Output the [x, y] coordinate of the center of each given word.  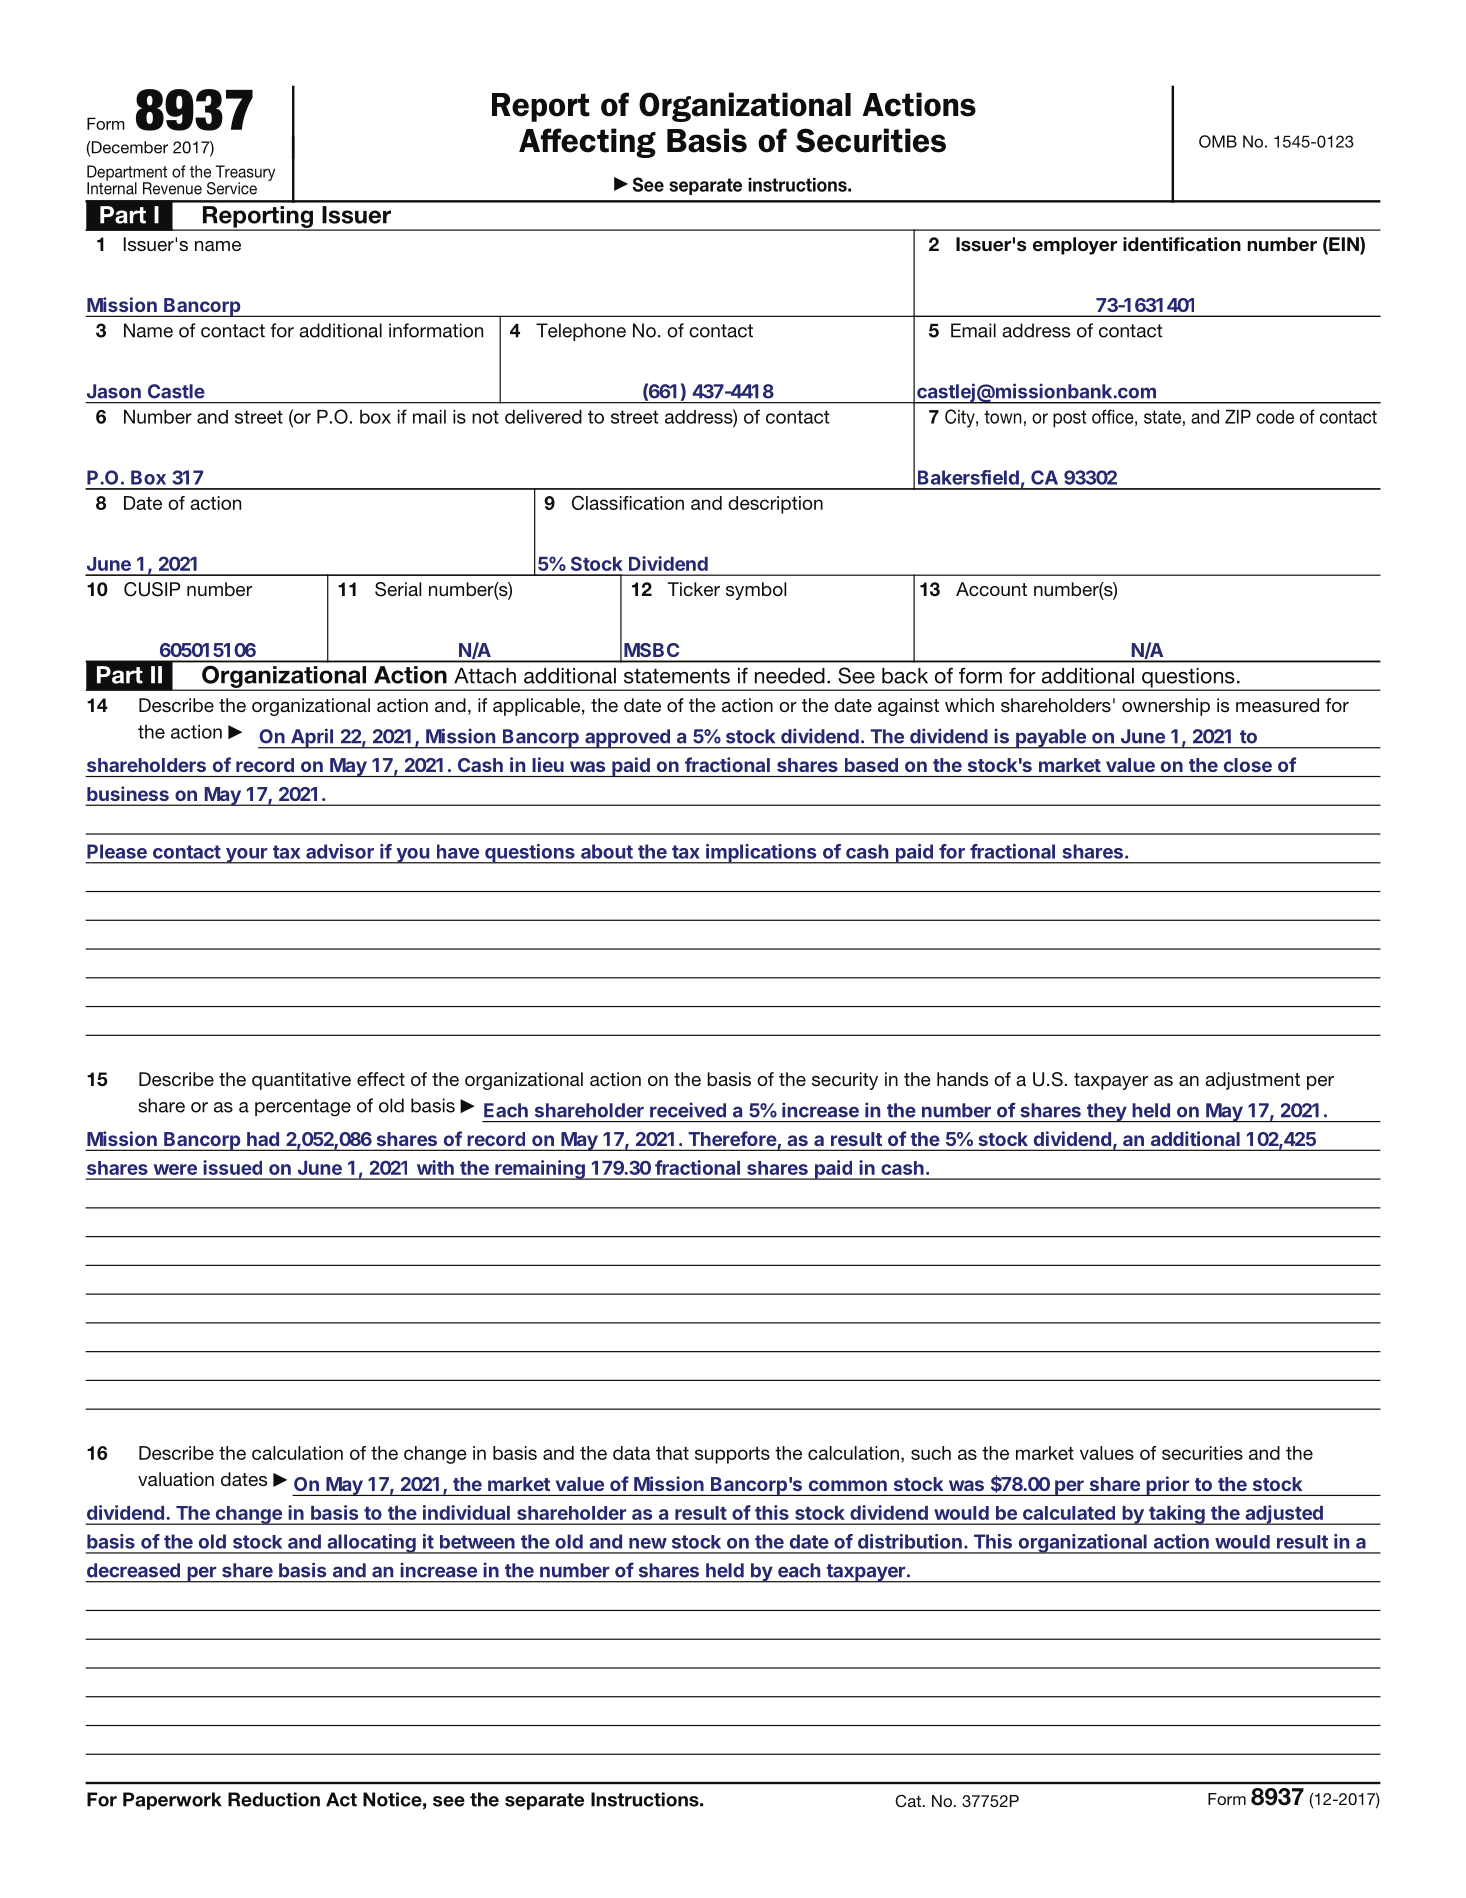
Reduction [274, 1799]
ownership [1166, 707]
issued [232, 1167]
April [311, 738]
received [688, 1110]
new [648, 1543]
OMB [1218, 141]
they [1106, 1112]
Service [232, 188]
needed [790, 676]
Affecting [587, 143]
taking [1177, 1515]
